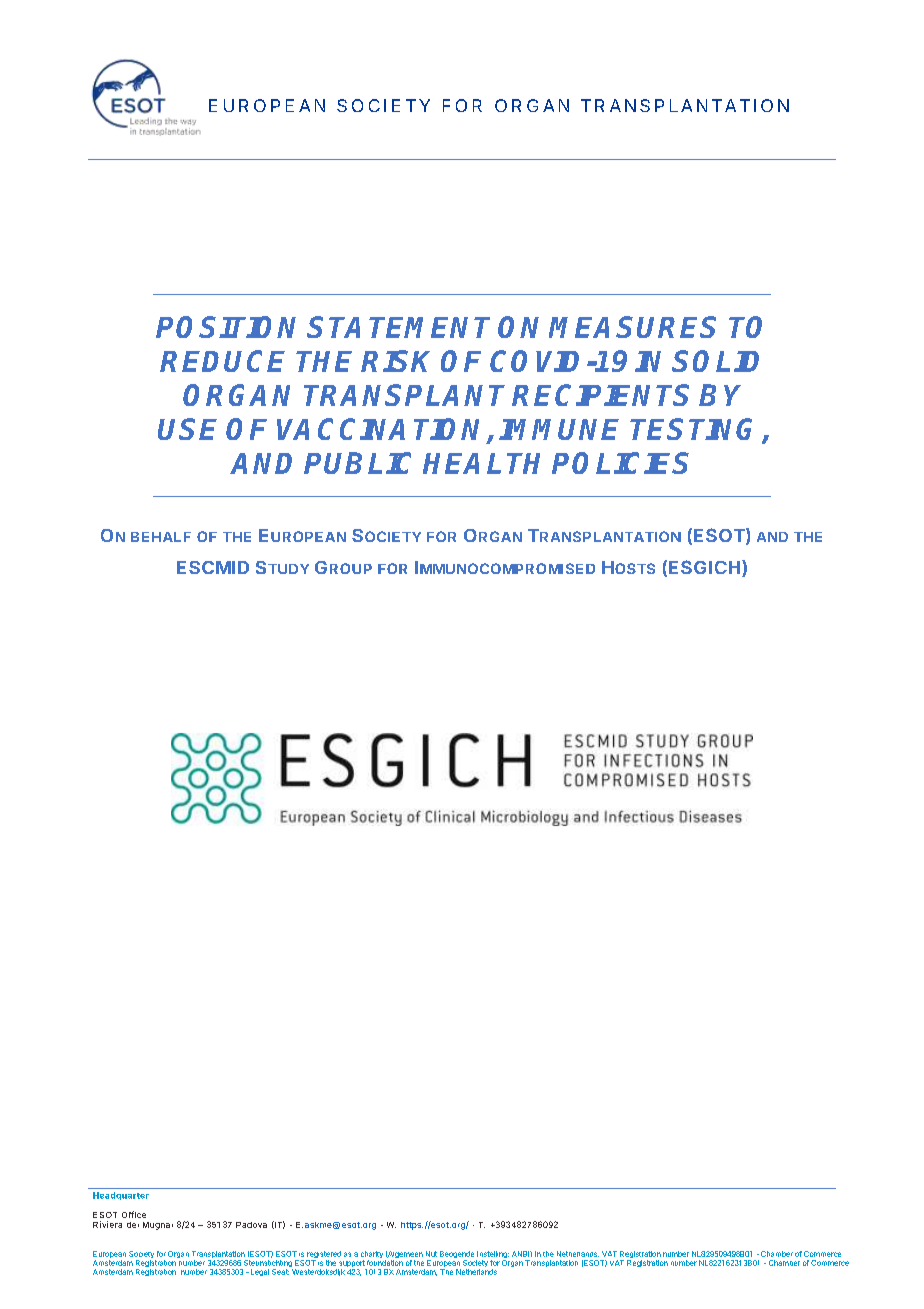 The height and width of the page is (1309, 924). I want to click on Nut, so click(431, 1254).
